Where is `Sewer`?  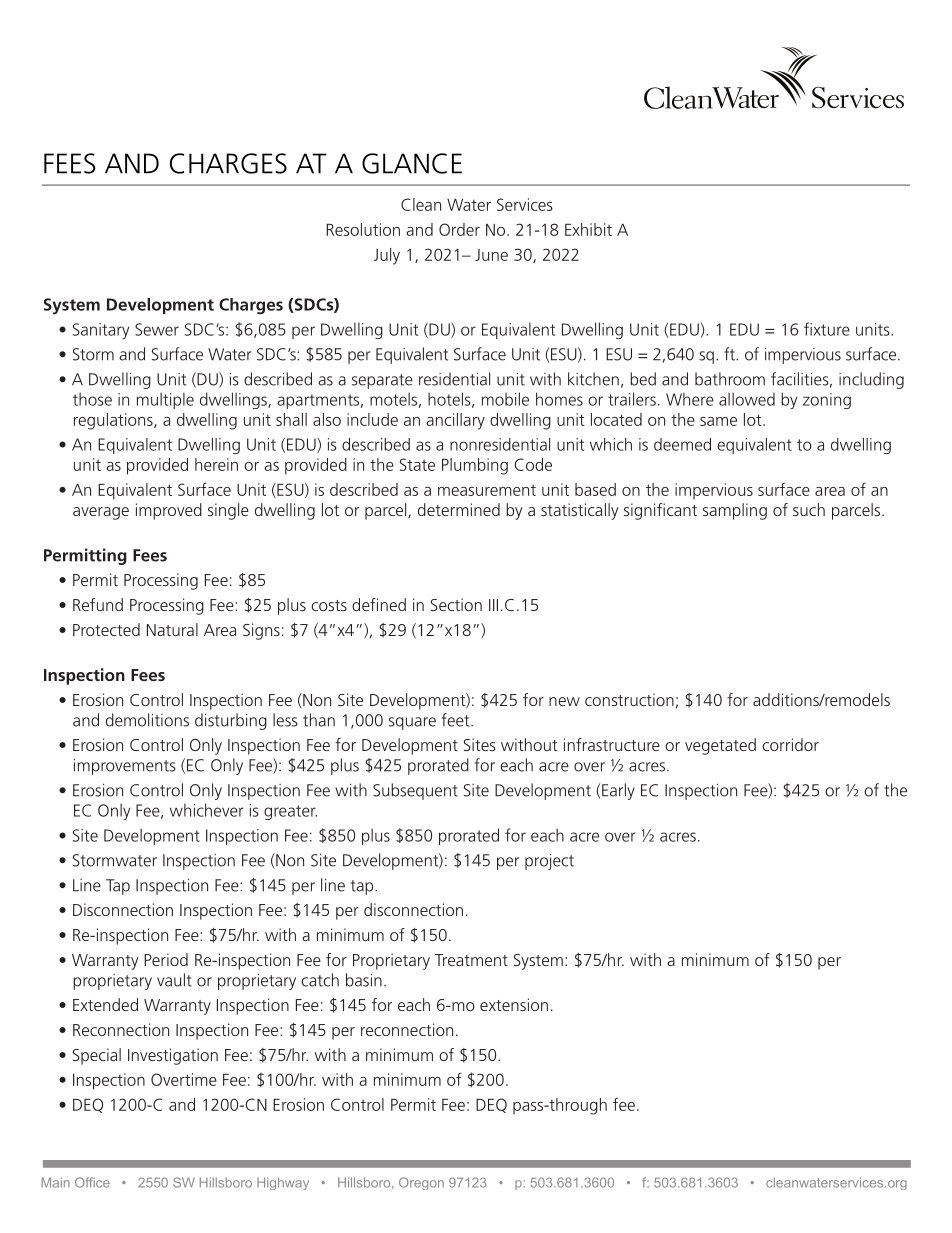
Sewer is located at coordinates (157, 329).
